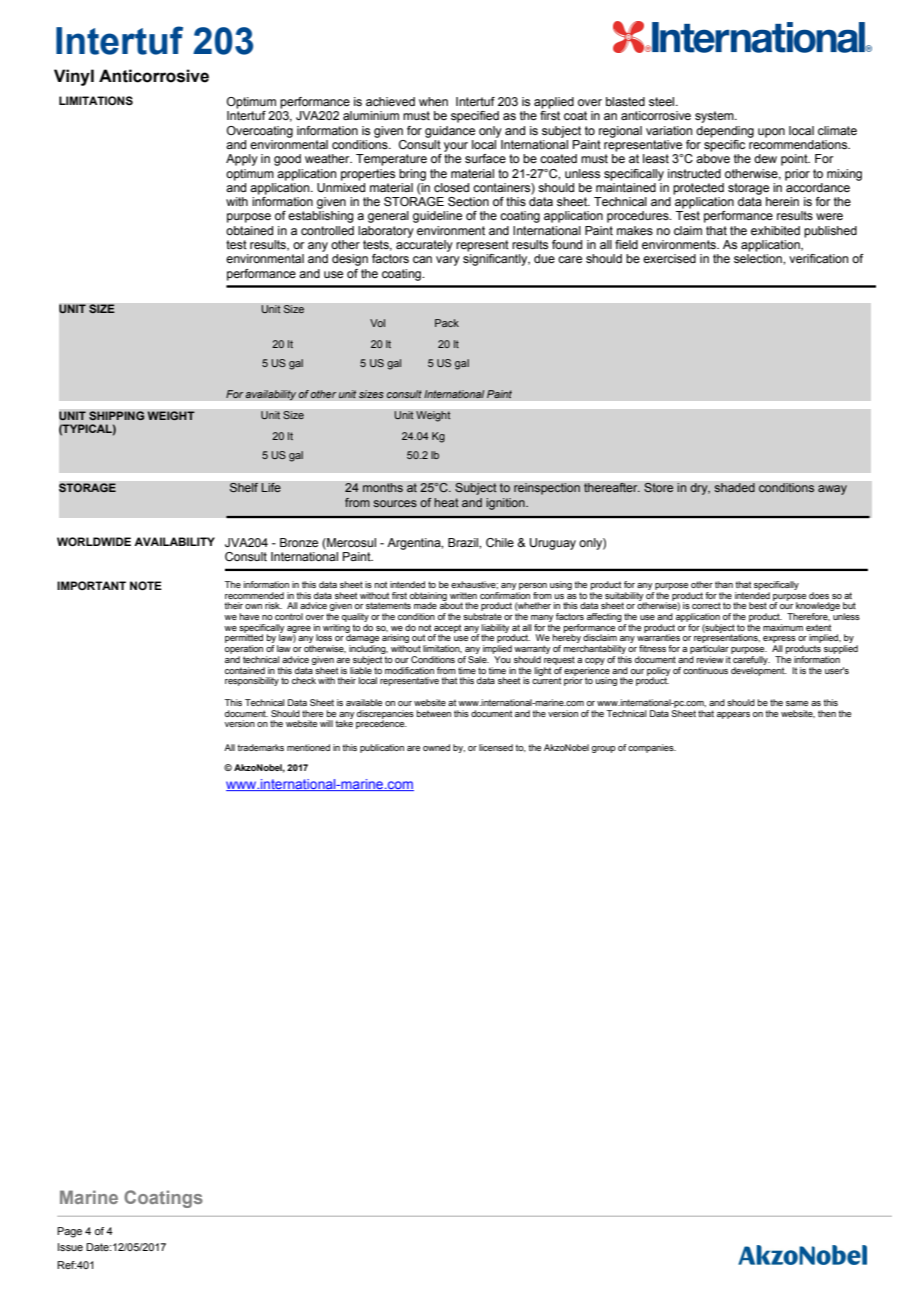 The height and width of the image is (1307, 924). I want to click on Vinyl, so click(74, 77).
